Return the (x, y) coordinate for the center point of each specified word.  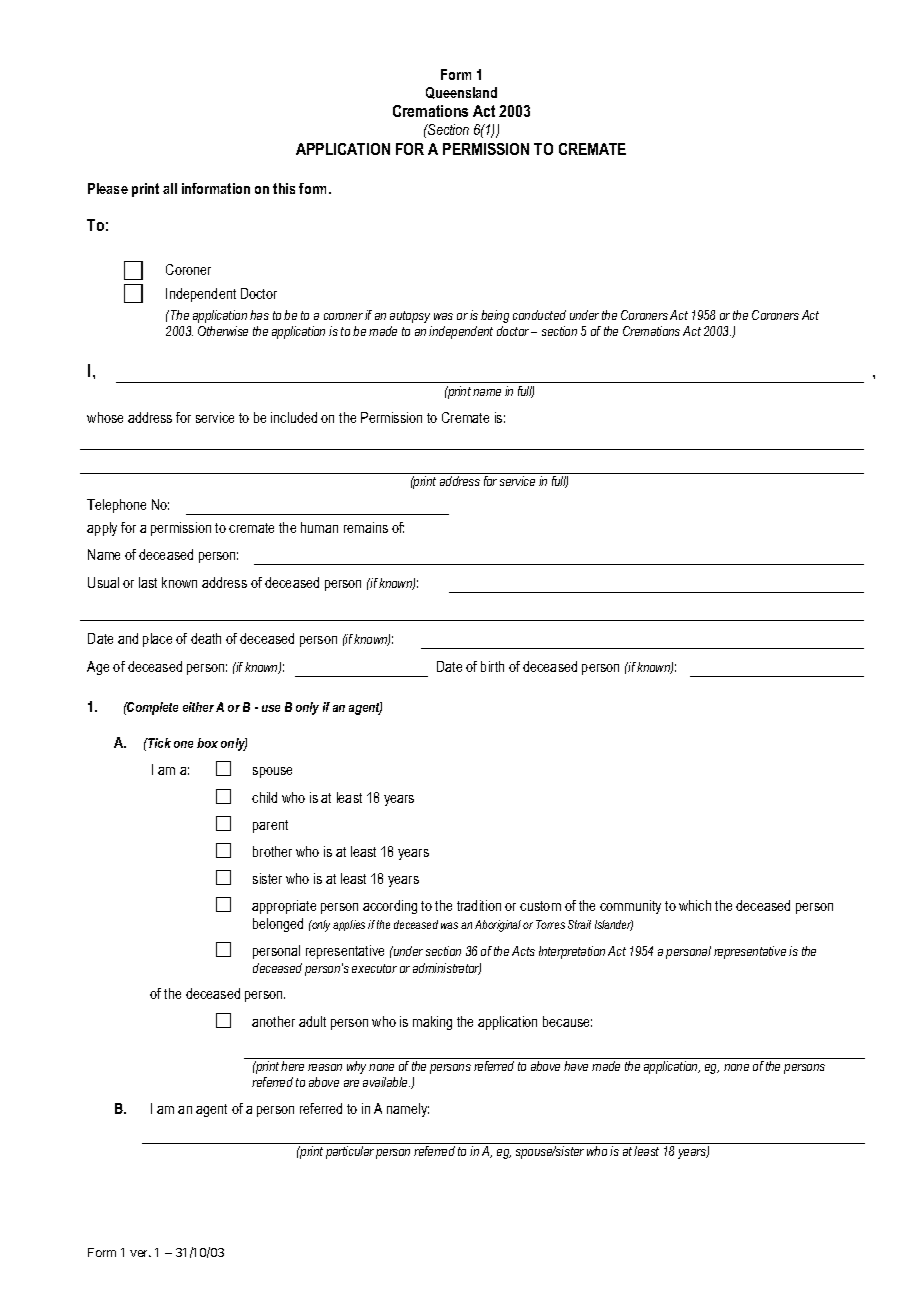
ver (140, 1253)
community (630, 907)
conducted (539, 315)
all (170, 188)
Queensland (461, 93)
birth (492, 666)
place (157, 640)
